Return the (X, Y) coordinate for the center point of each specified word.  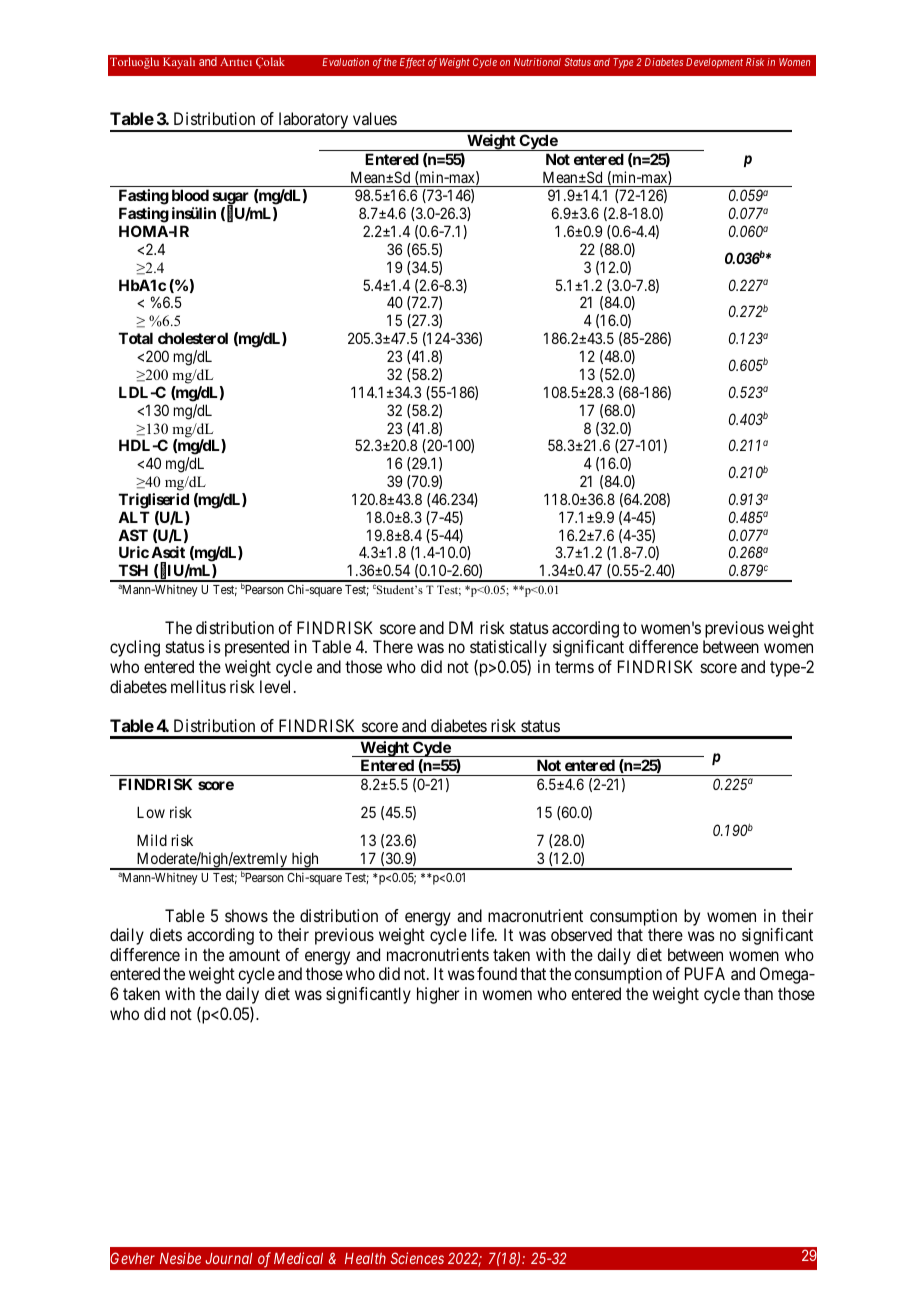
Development (714, 63)
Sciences (417, 1258)
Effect (412, 63)
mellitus (198, 686)
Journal (228, 1258)
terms (574, 667)
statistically (508, 648)
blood (190, 195)
